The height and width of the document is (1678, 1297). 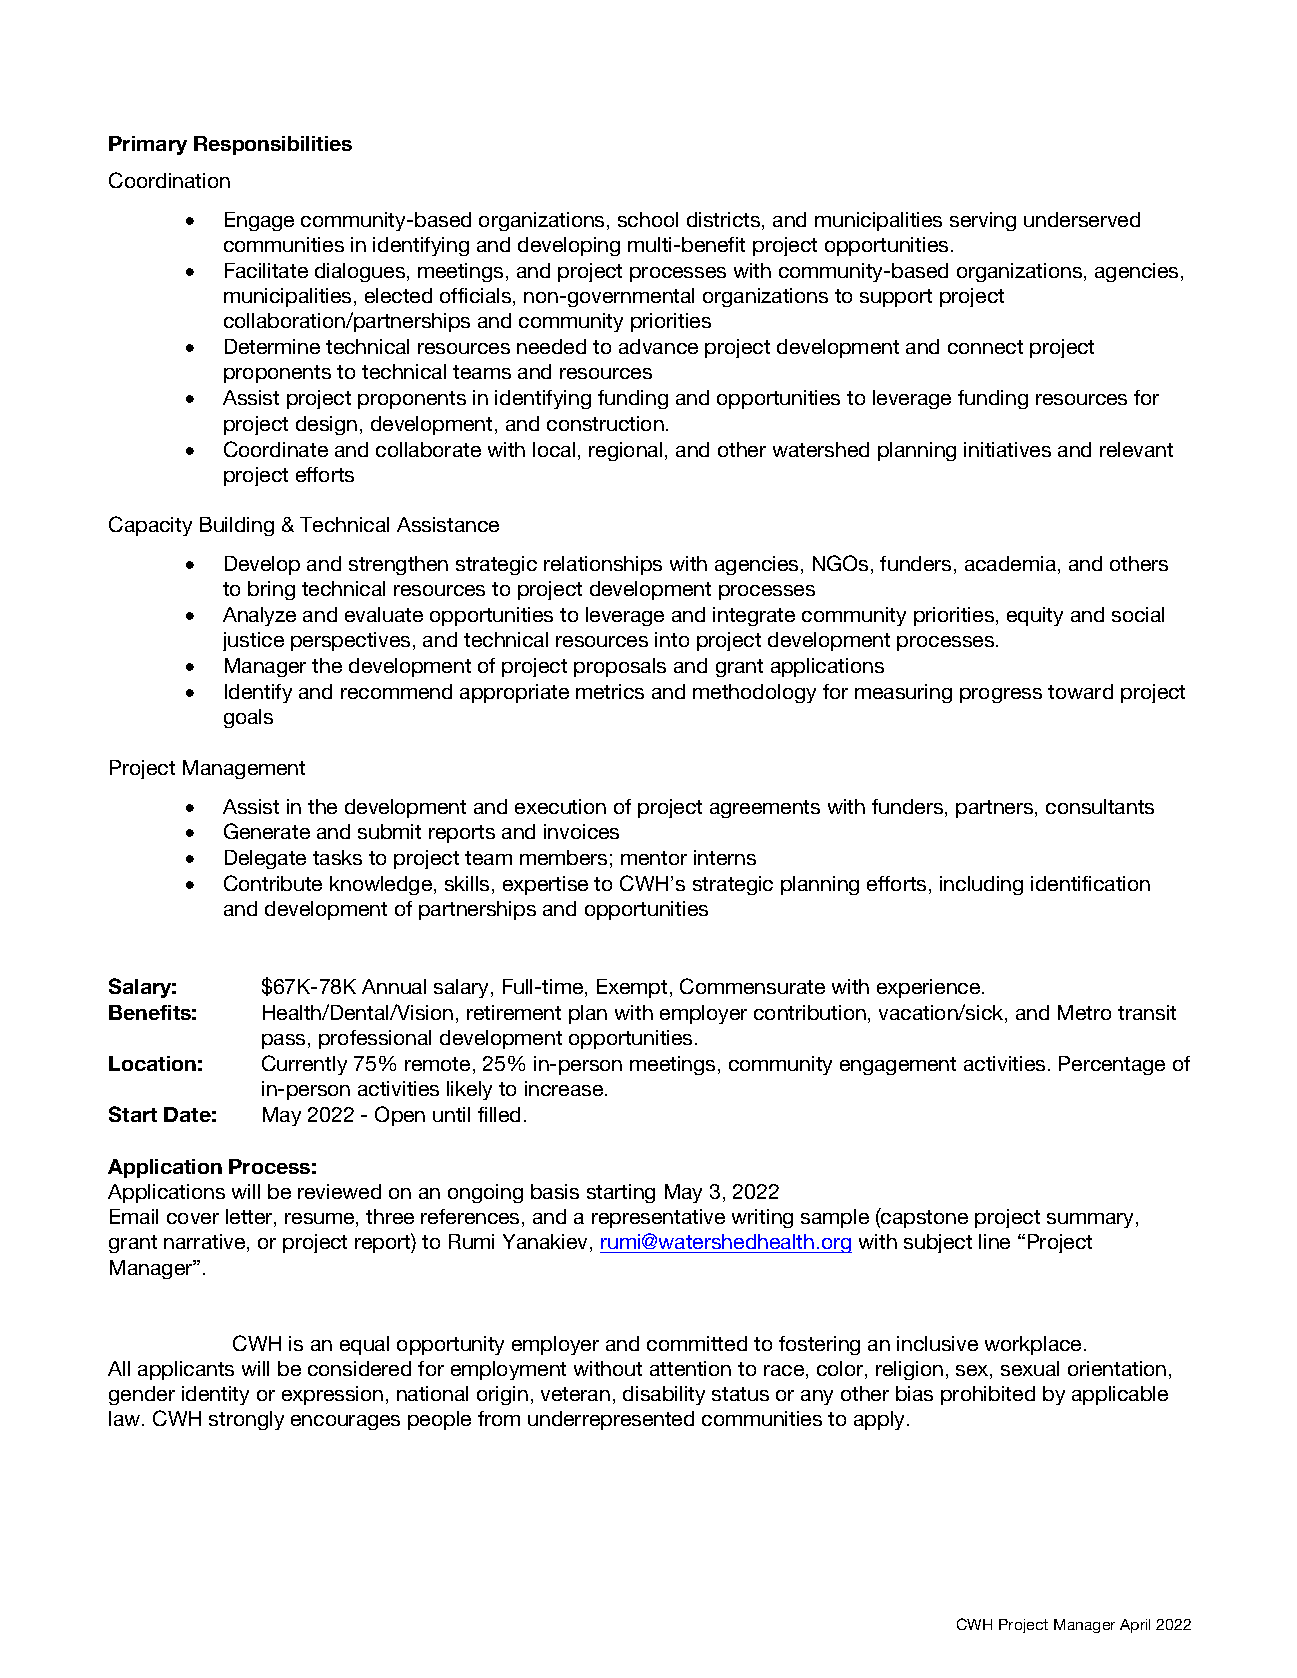 What do you see at coordinates (273, 145) in the document?
I see `Responsibilities` at bounding box center [273, 145].
